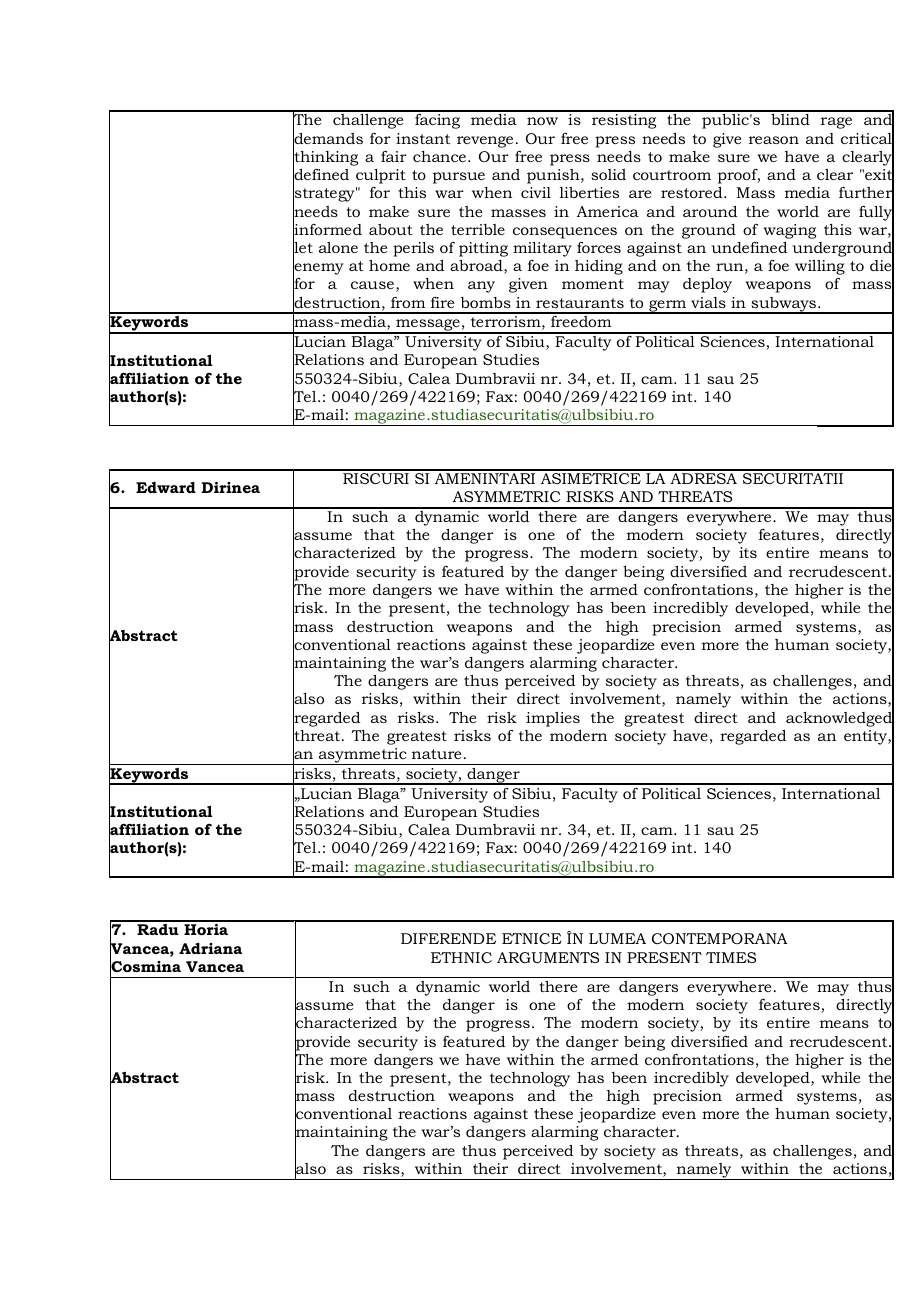 The image size is (924, 1308). What do you see at coordinates (731, 957) in the screenshot?
I see `TIMES` at bounding box center [731, 957].
